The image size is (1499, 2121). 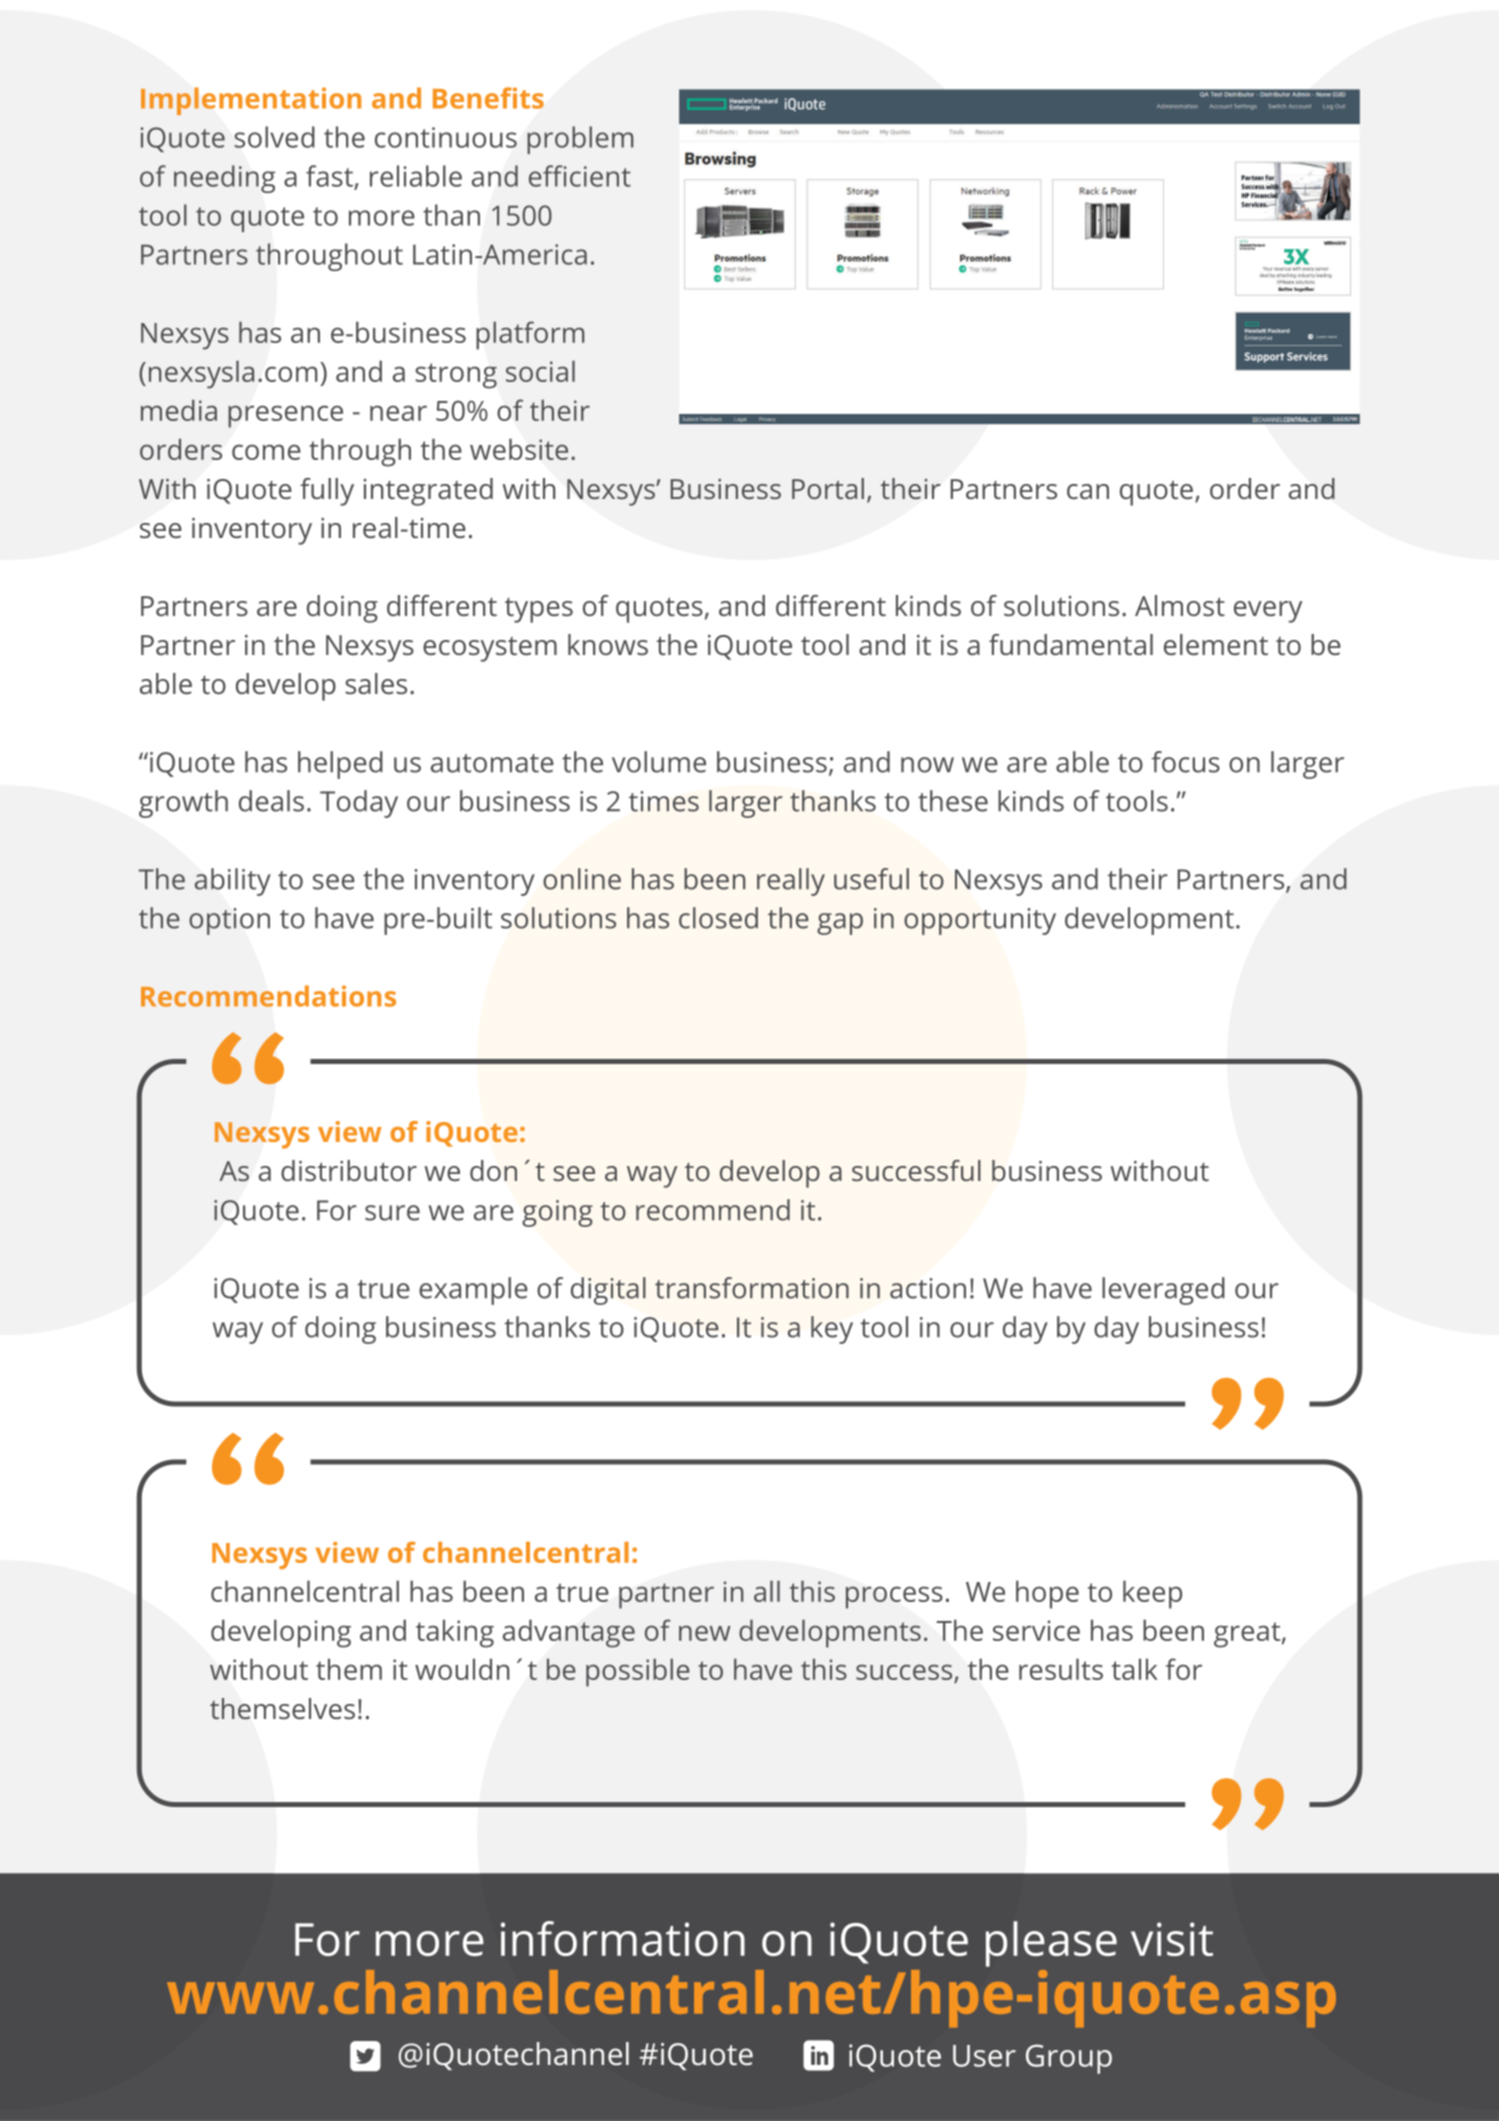 I want to click on opportunity, so click(x=980, y=921).
